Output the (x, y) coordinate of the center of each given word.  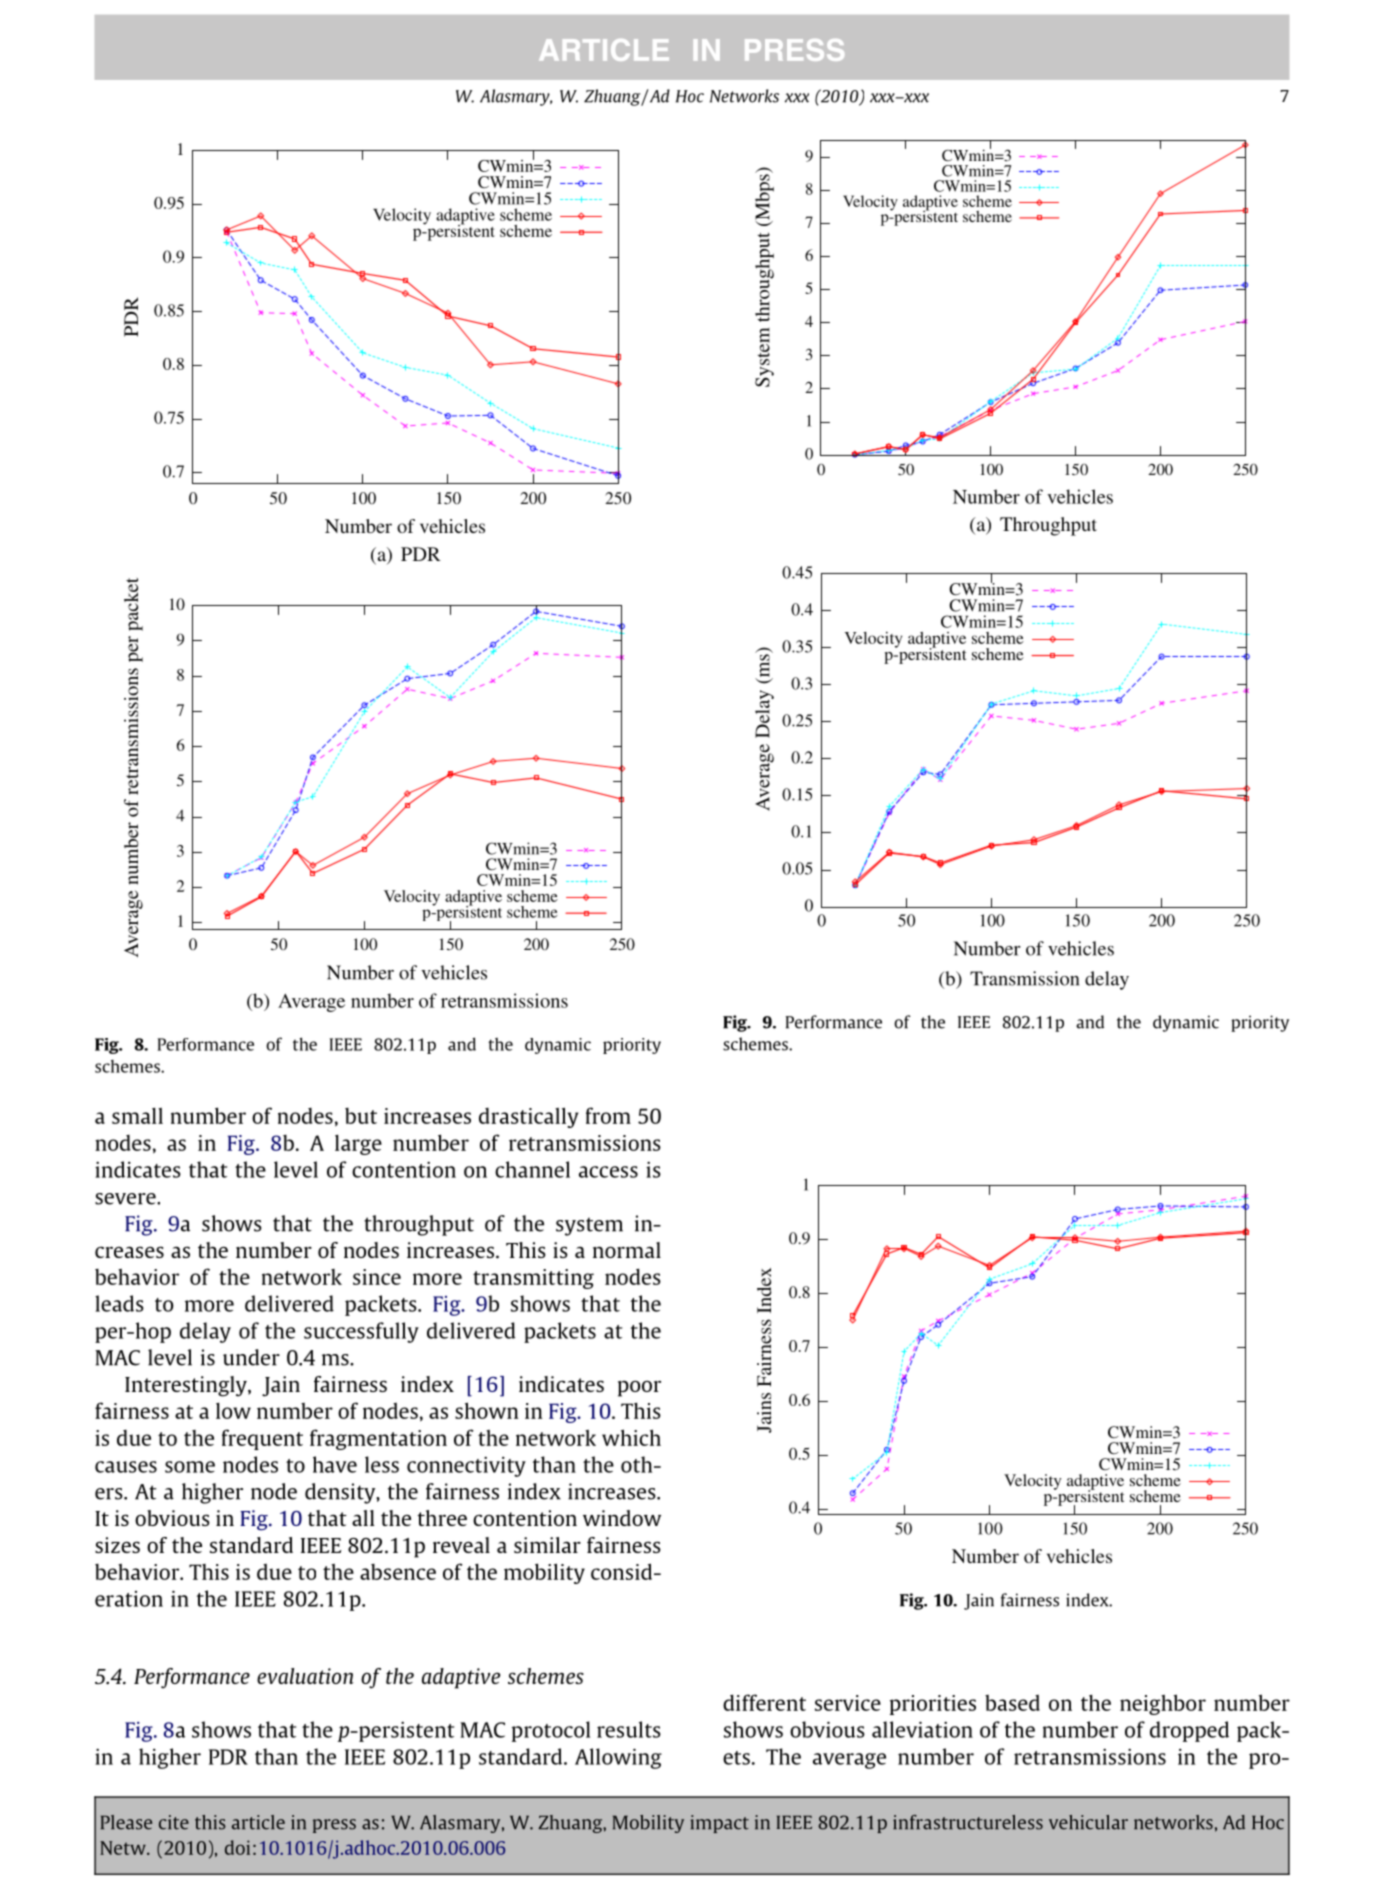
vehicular (1088, 1822)
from (608, 1115)
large (358, 1145)
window (622, 1518)
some (190, 1467)
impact (720, 1824)
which (631, 1437)
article (258, 1822)
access (608, 1172)
